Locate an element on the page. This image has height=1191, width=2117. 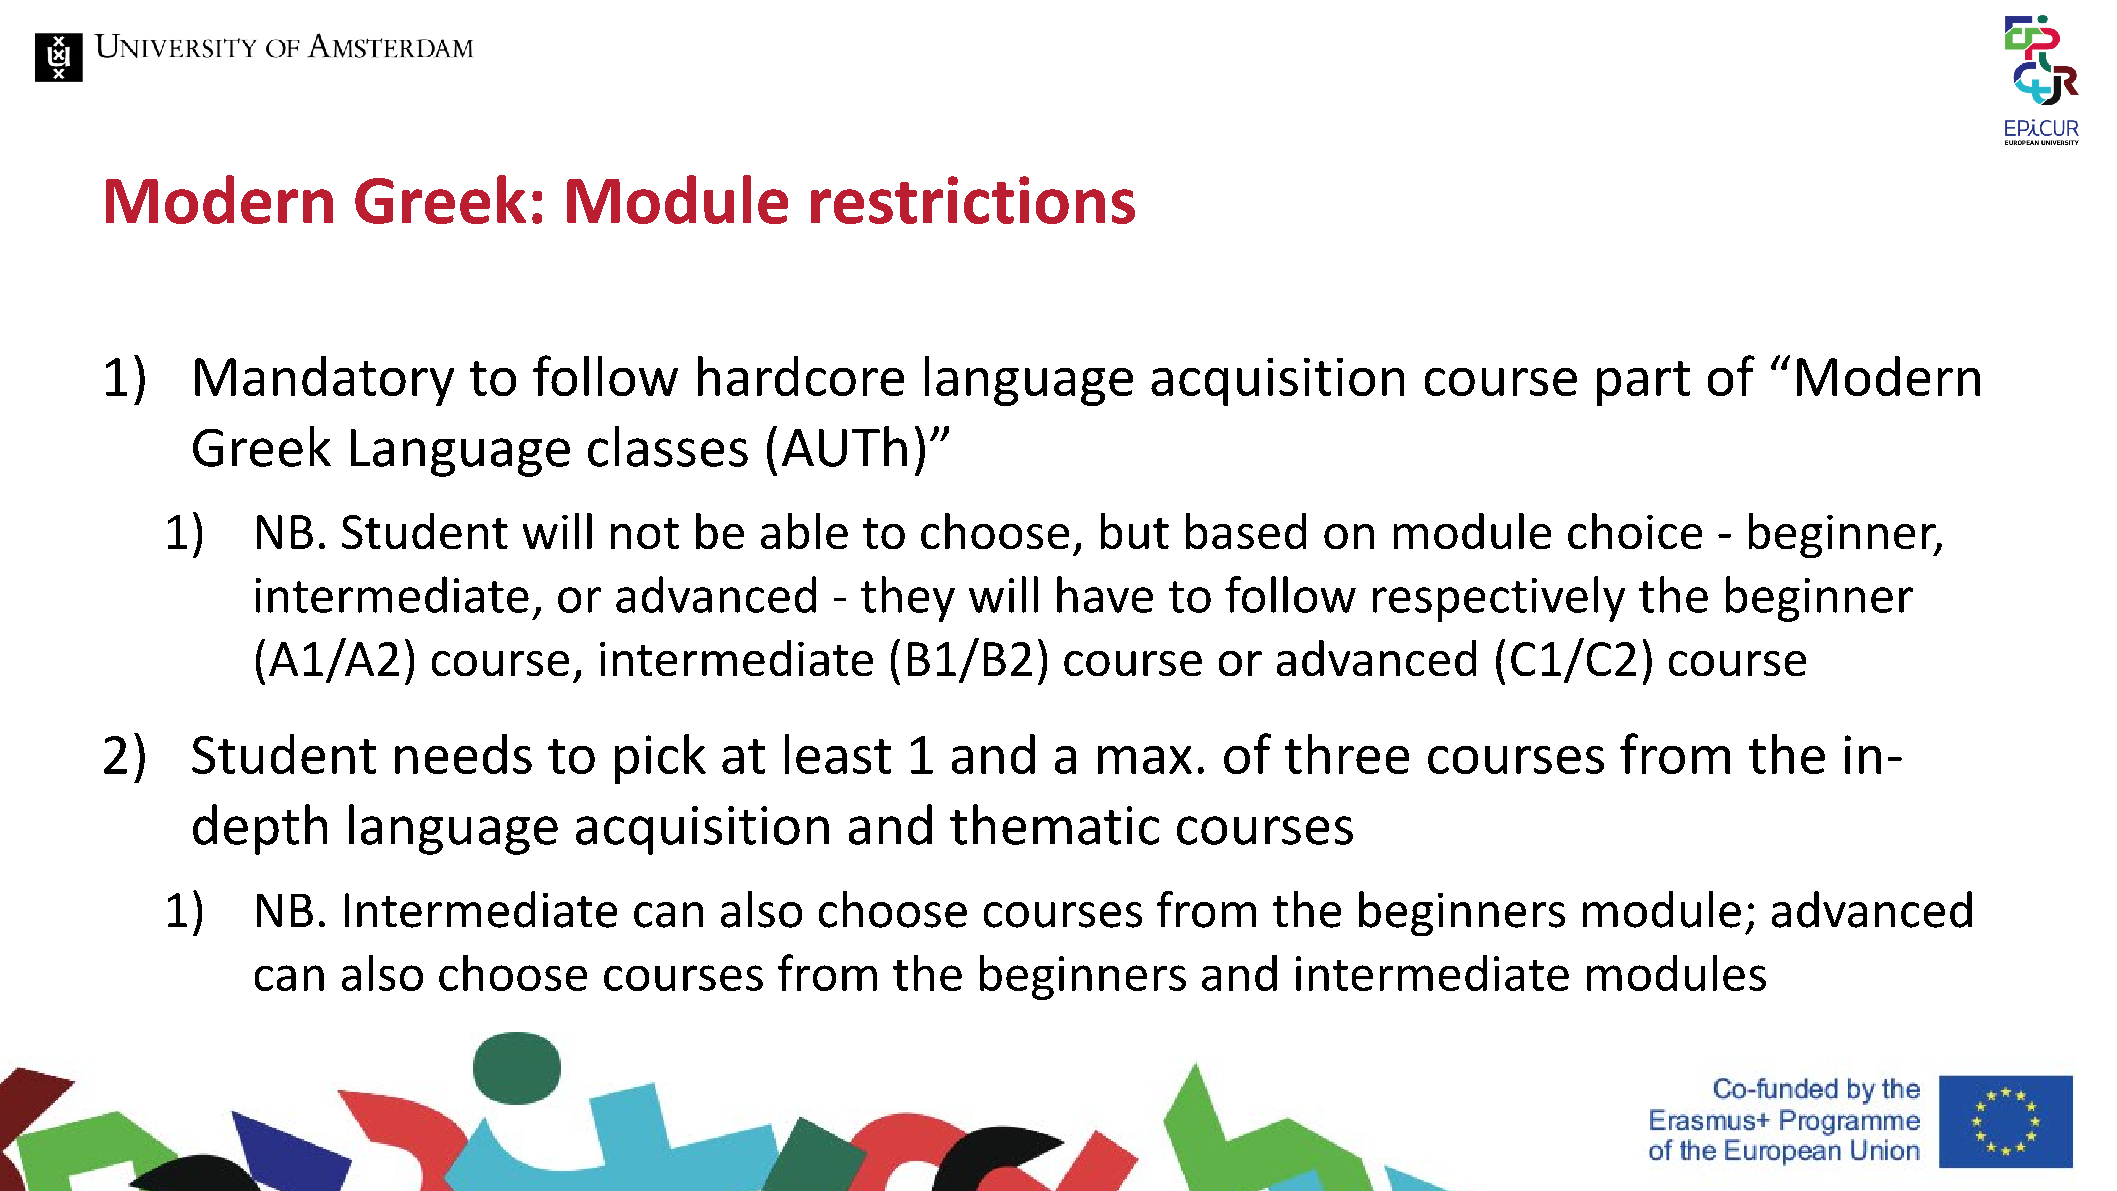
thematic is located at coordinates (1054, 824).
